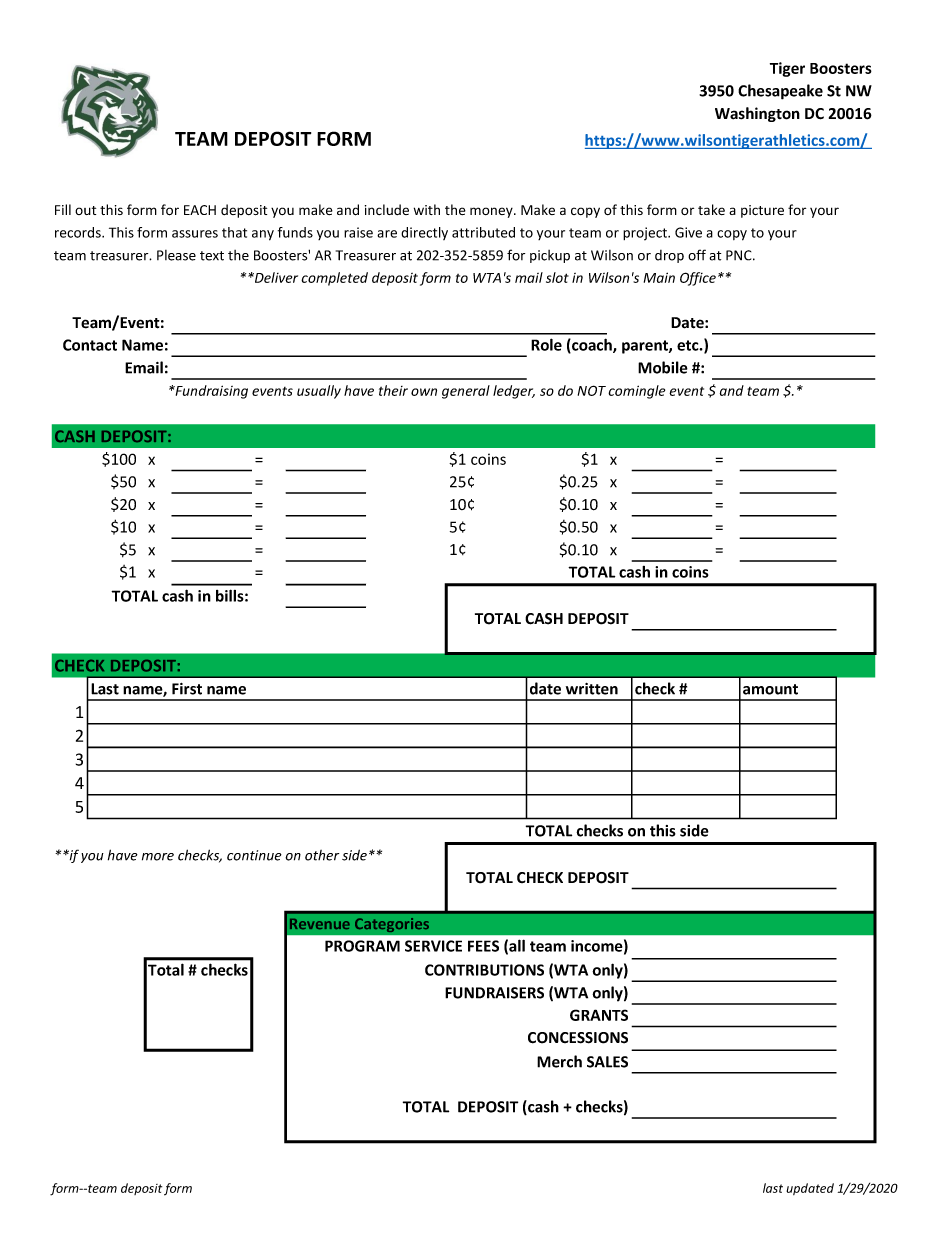 The width and height of the screenshot is (952, 1233). Describe the element at coordinates (322, 855) in the screenshot. I see `other` at that location.
